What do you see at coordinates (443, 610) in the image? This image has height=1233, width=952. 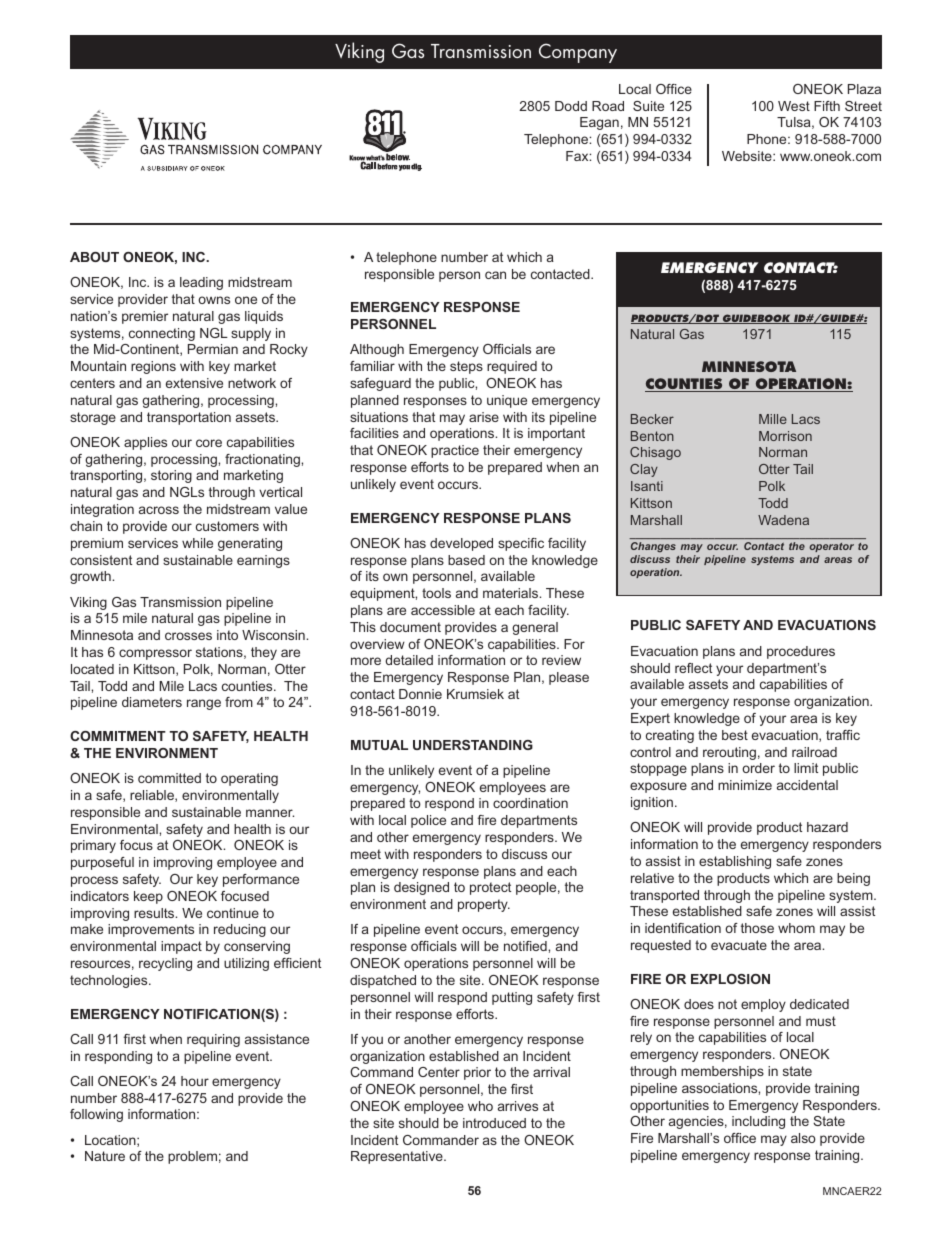 I see `accessible` at bounding box center [443, 610].
